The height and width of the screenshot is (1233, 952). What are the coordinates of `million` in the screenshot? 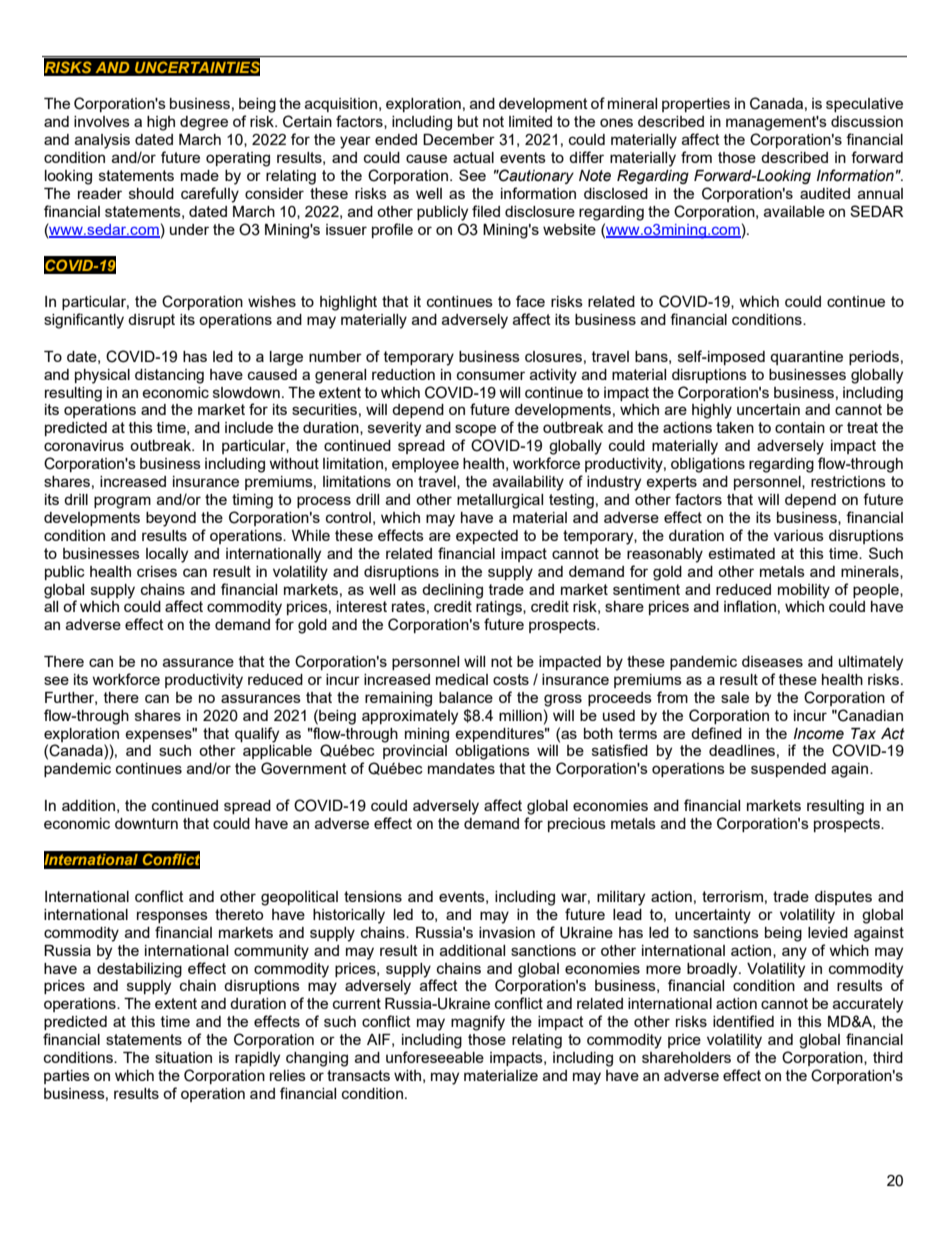 It's located at (520, 715).
